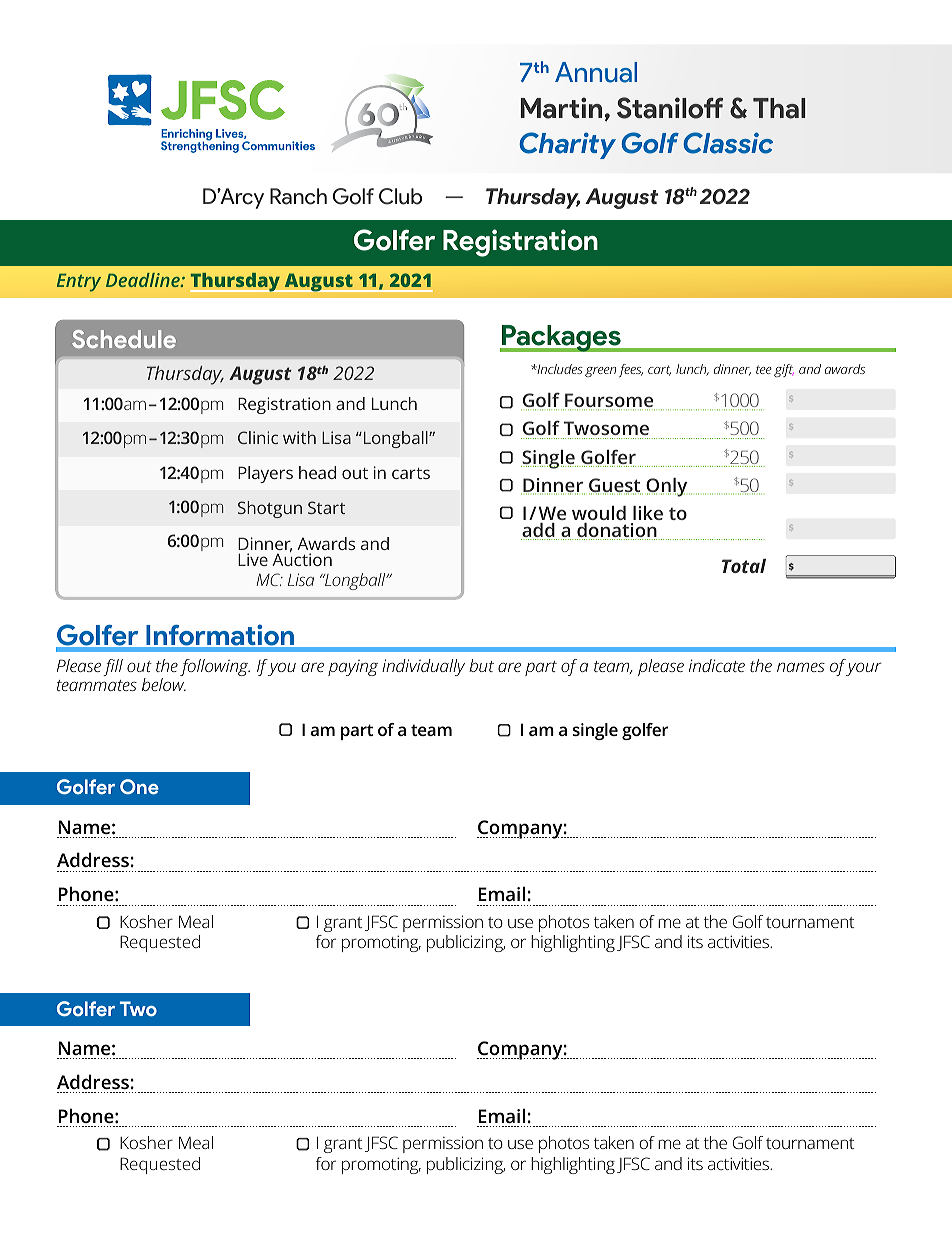  Describe the element at coordinates (599, 513) in the screenshot. I see `would` at that location.
